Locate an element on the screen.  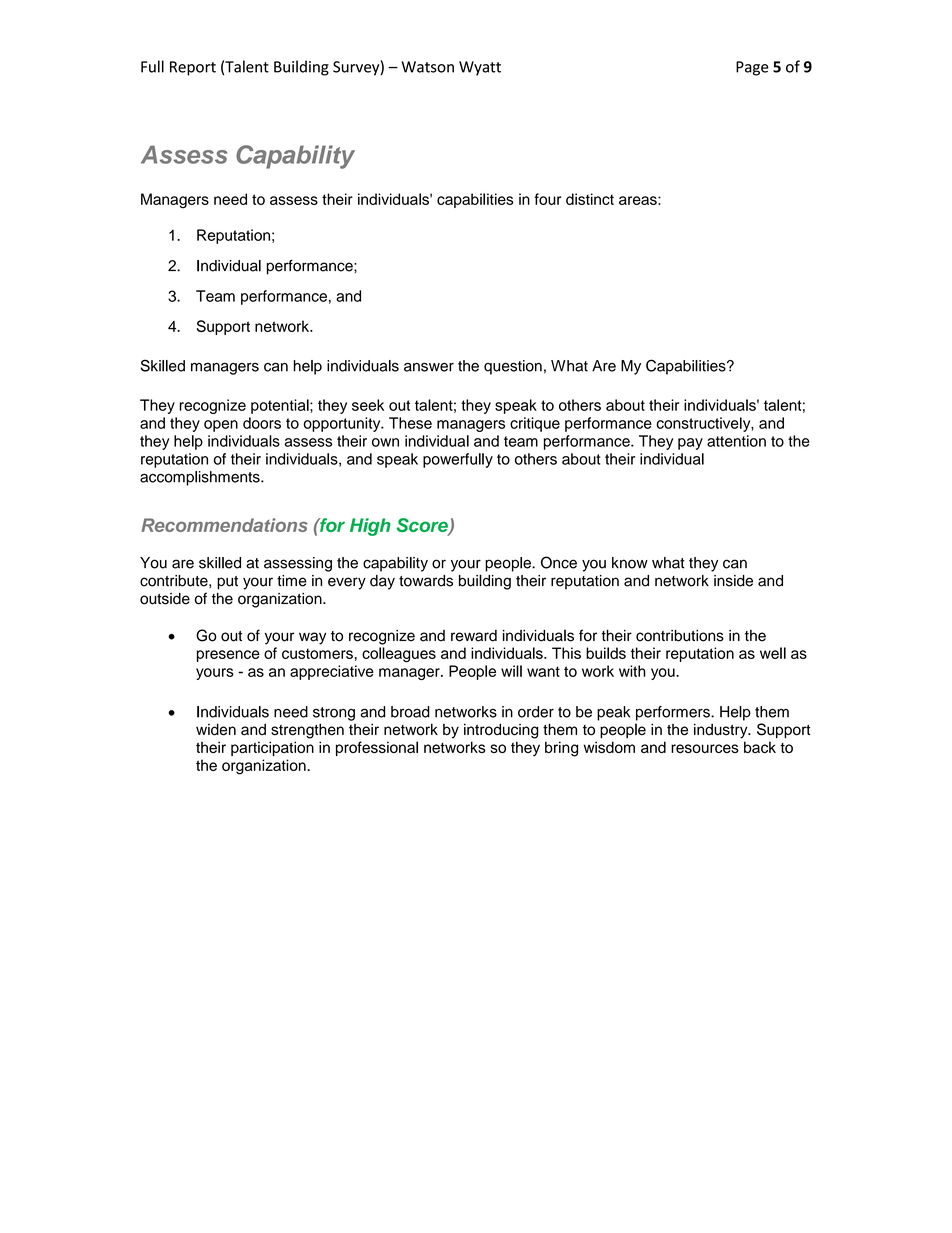
Wyatt is located at coordinates (480, 68).
